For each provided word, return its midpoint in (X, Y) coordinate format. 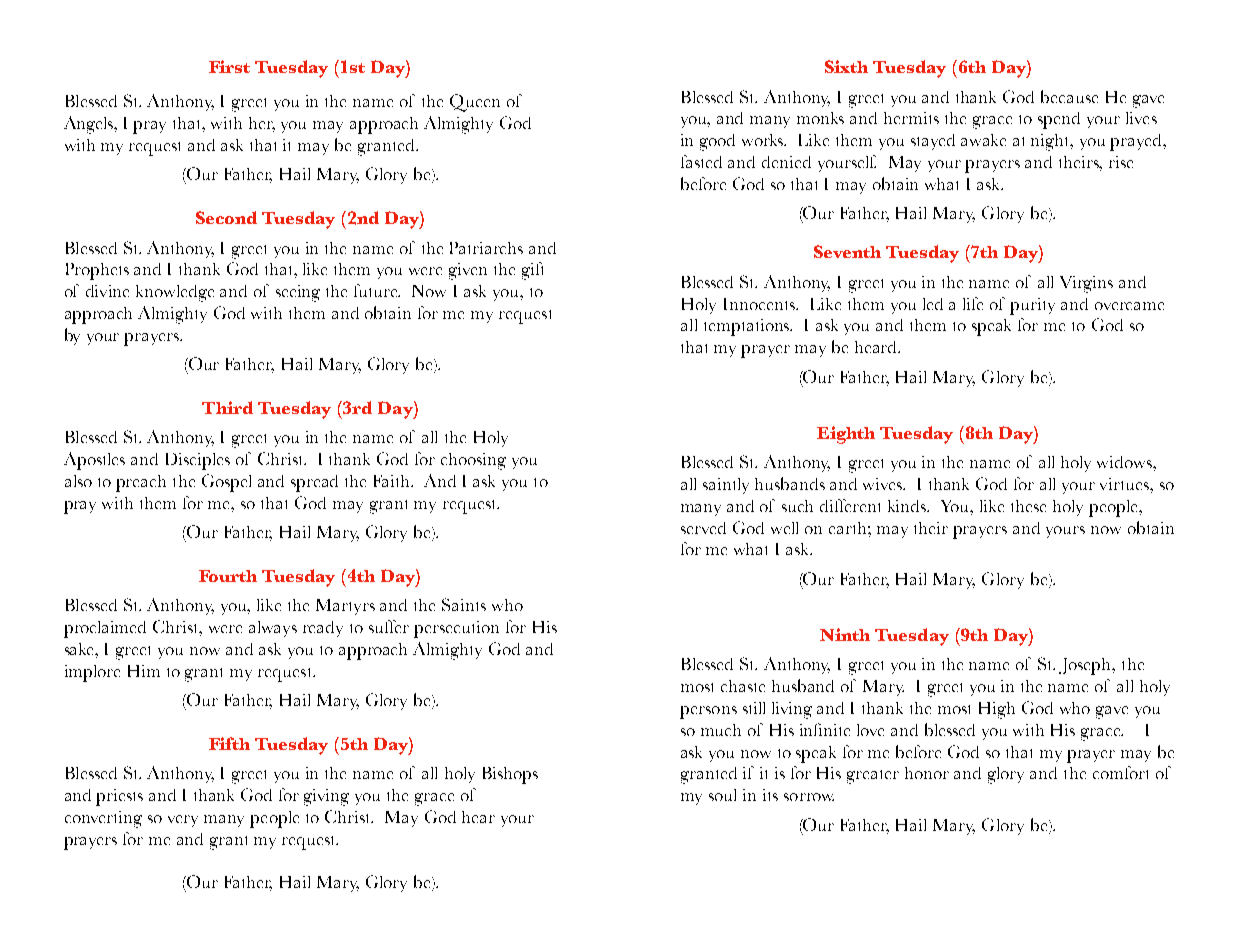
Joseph (1086, 666)
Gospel (226, 483)
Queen (475, 103)
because (1069, 96)
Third (227, 407)
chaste (743, 686)
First (229, 66)
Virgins (1086, 284)
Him (144, 671)
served (703, 528)
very (183, 821)
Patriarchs (486, 248)
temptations (748, 327)
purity (1032, 306)
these (1028, 506)
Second (226, 217)
